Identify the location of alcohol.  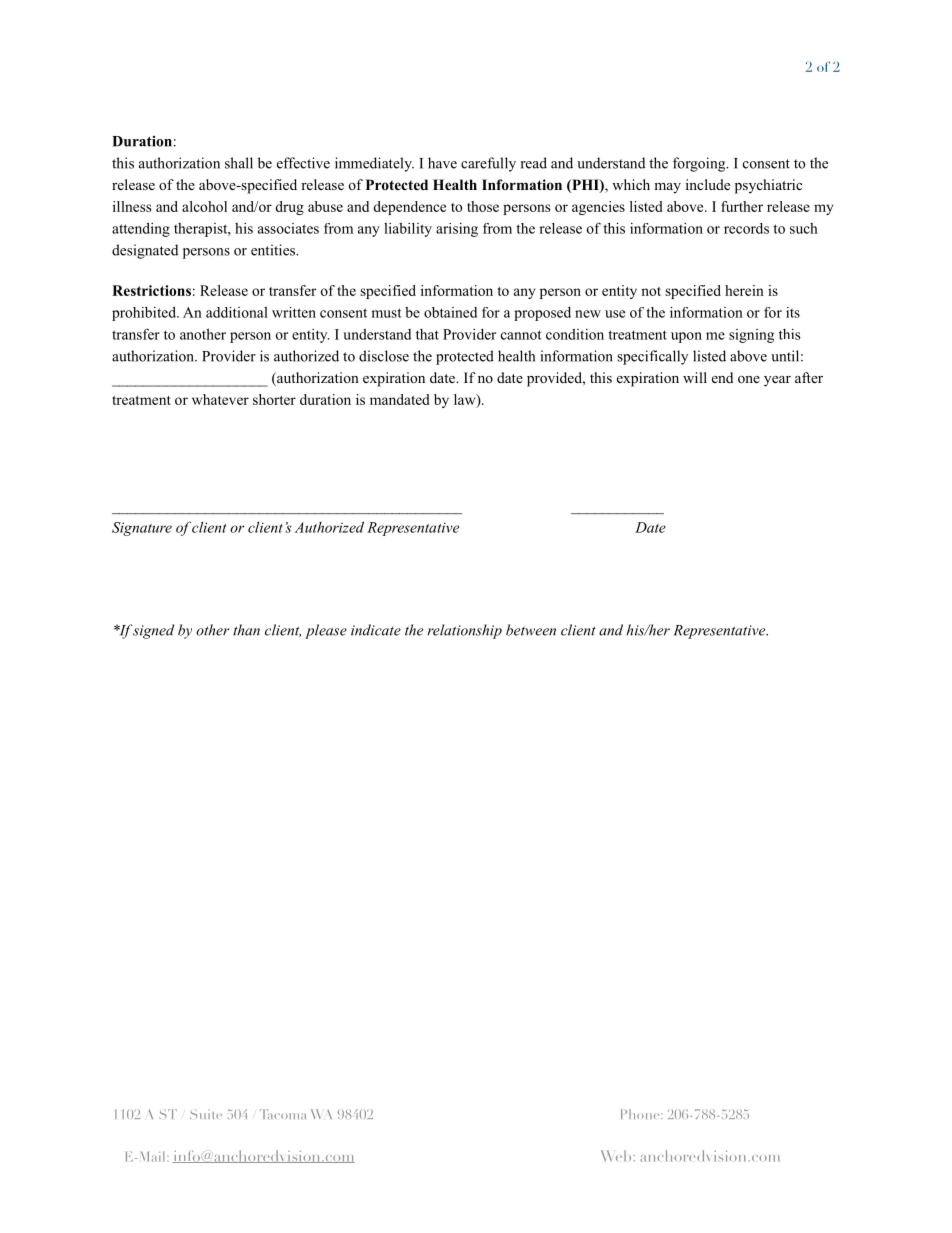
(204, 206).
